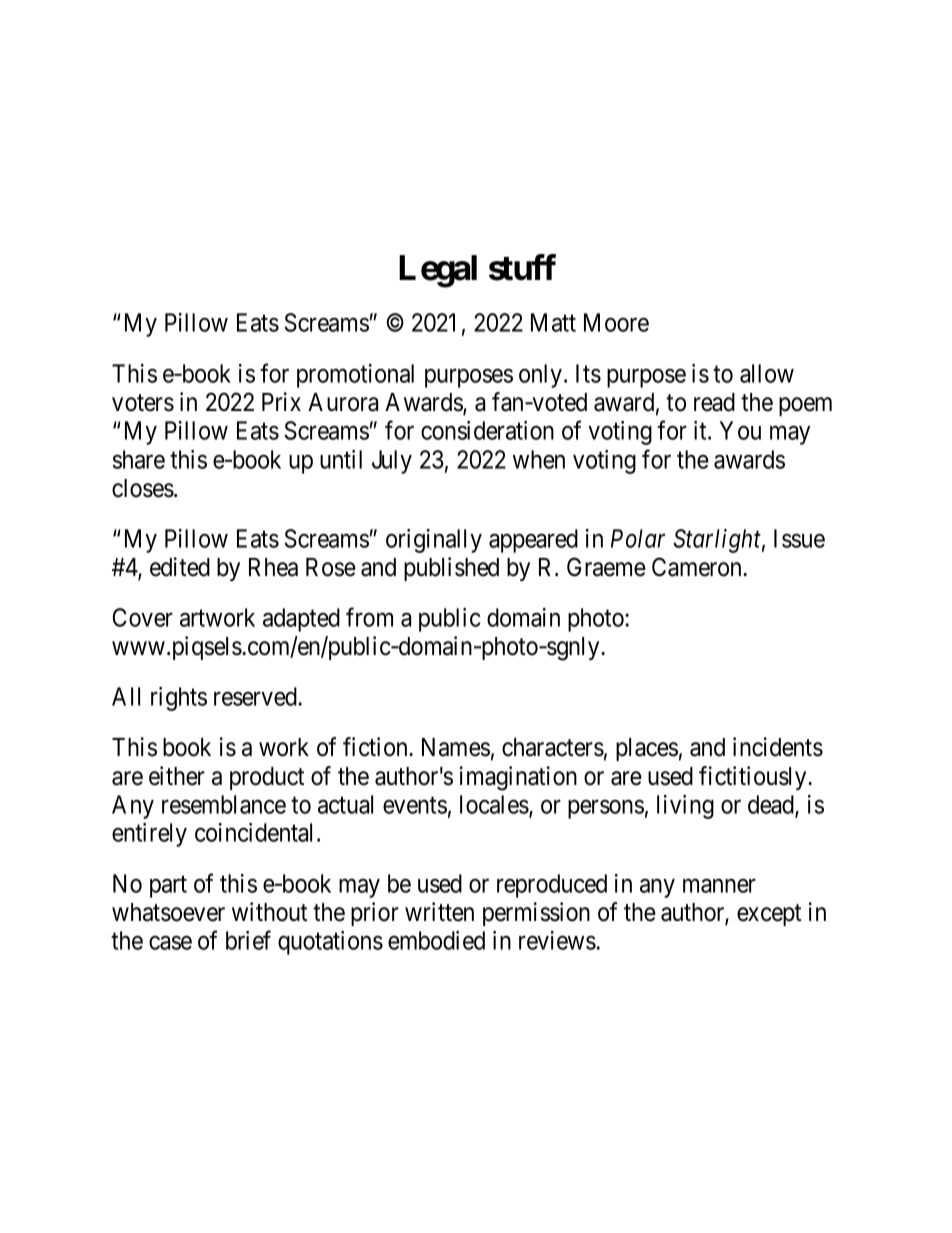 The height and width of the screenshot is (1233, 952). I want to click on Moore, so click(616, 322).
